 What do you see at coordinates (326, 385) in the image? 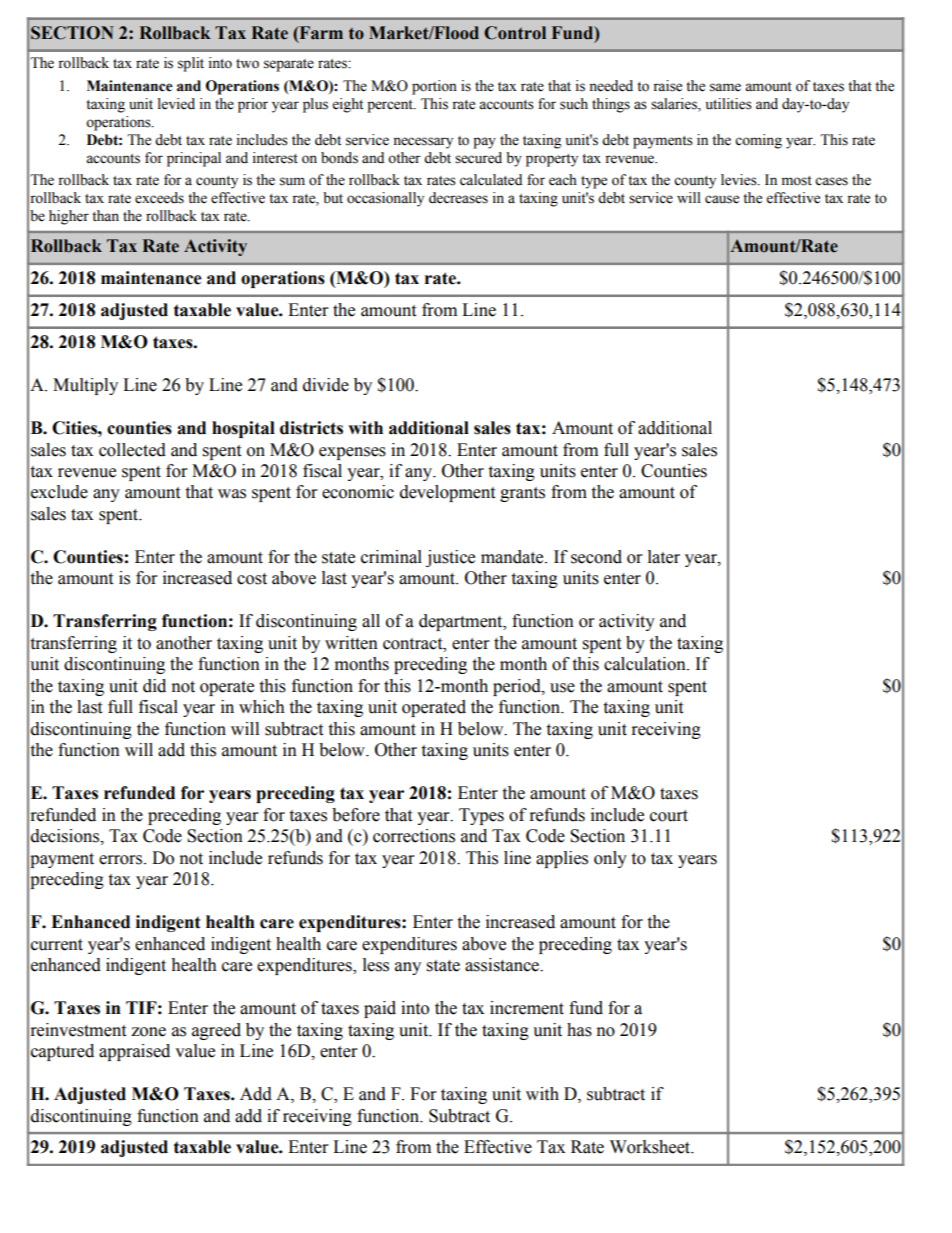
I see `divide` at bounding box center [326, 385].
